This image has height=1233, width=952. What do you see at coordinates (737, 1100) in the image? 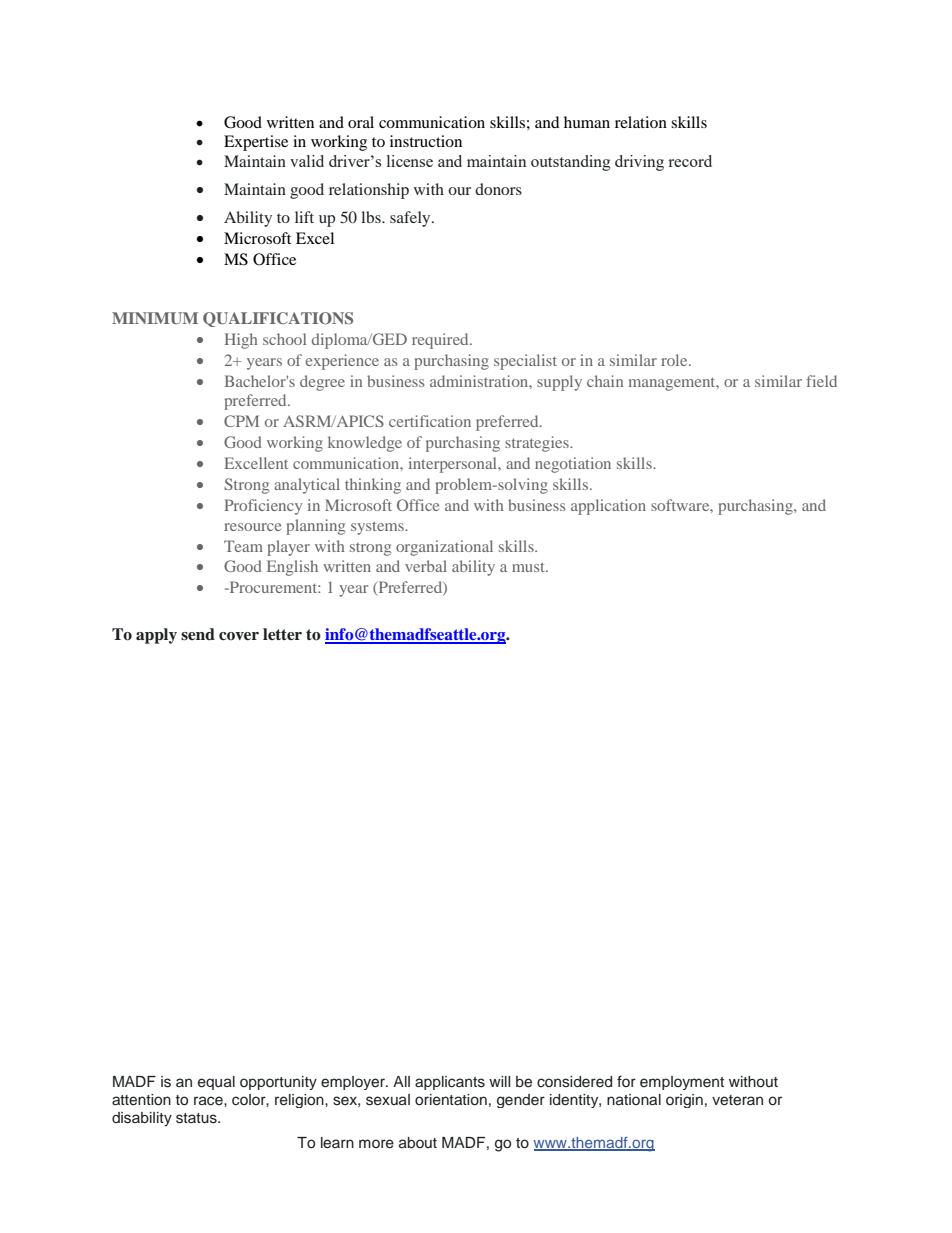
I see `veteran` at bounding box center [737, 1100].
